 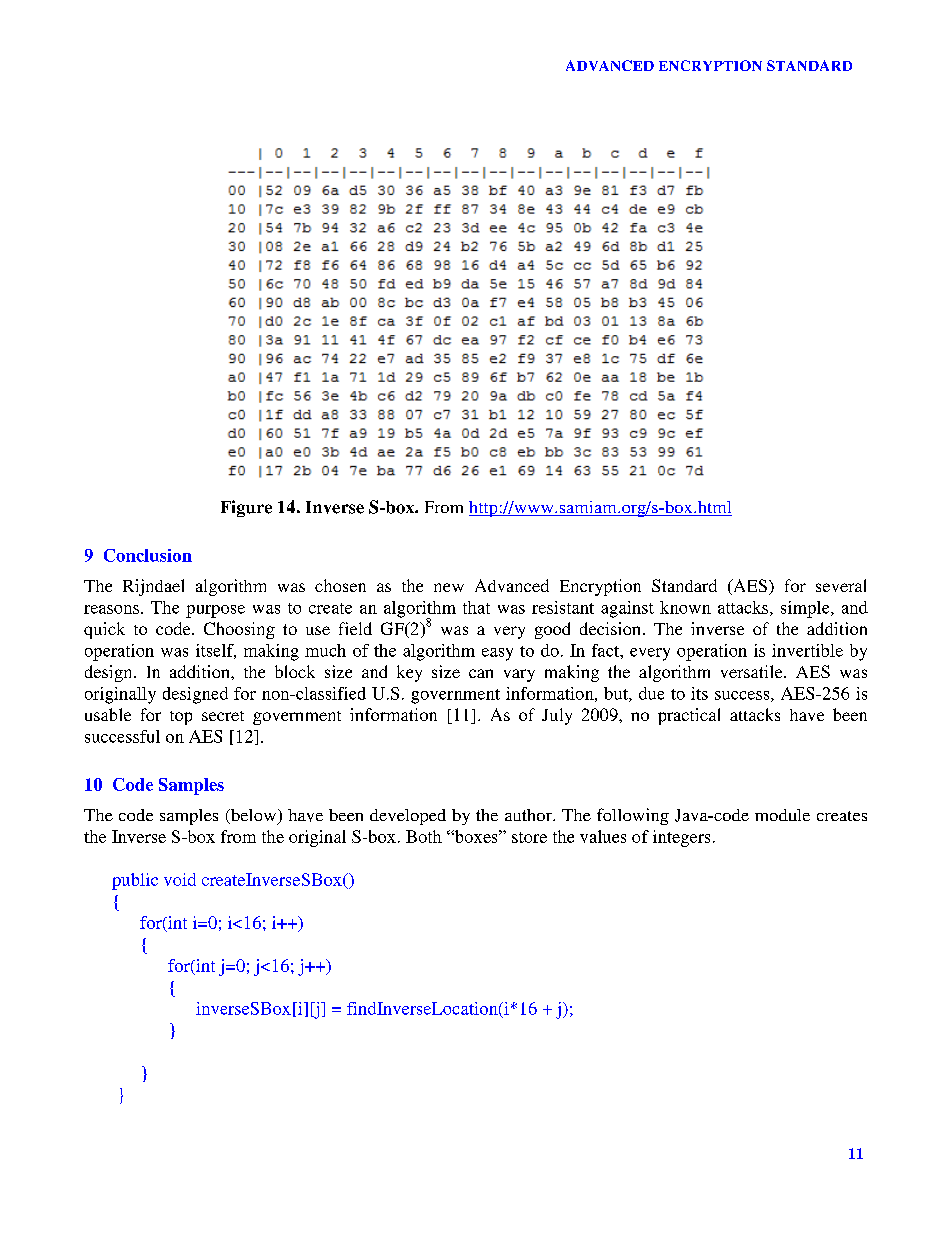 What do you see at coordinates (180, 879) in the image?
I see `void` at bounding box center [180, 879].
